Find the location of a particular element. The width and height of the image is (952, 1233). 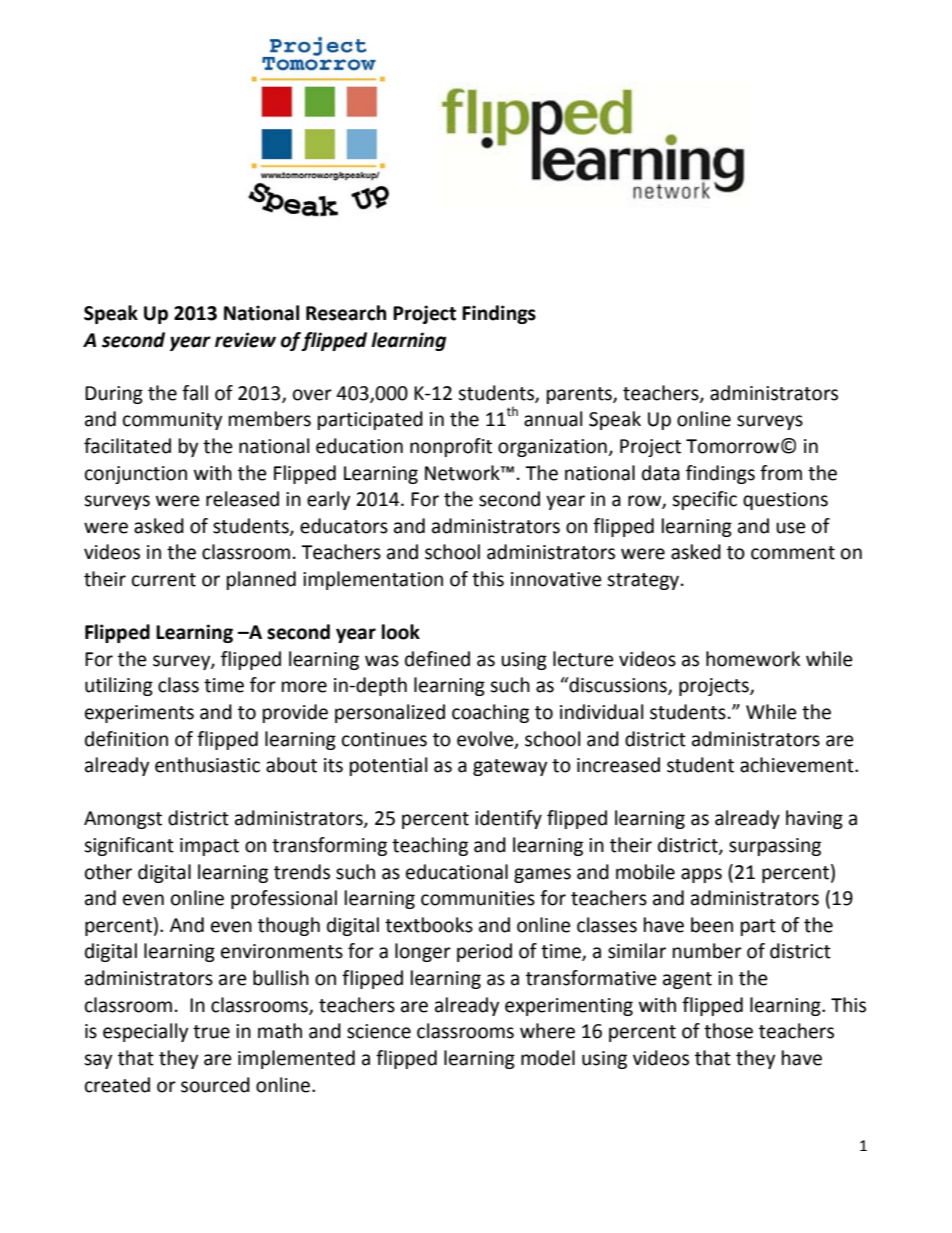

model is located at coordinates (548, 1058).
